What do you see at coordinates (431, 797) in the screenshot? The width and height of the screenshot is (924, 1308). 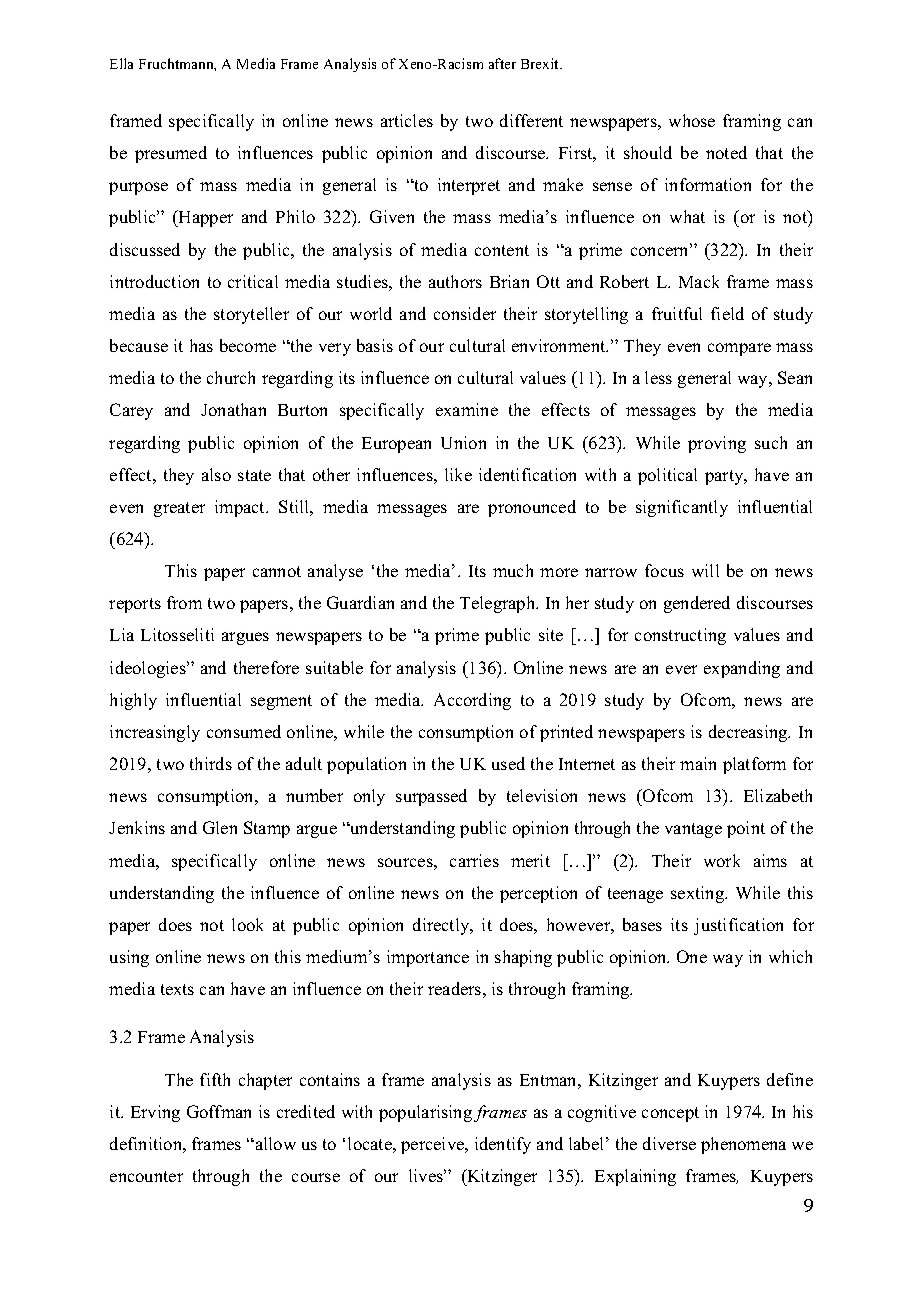 I see `surpassed` at bounding box center [431, 797].
